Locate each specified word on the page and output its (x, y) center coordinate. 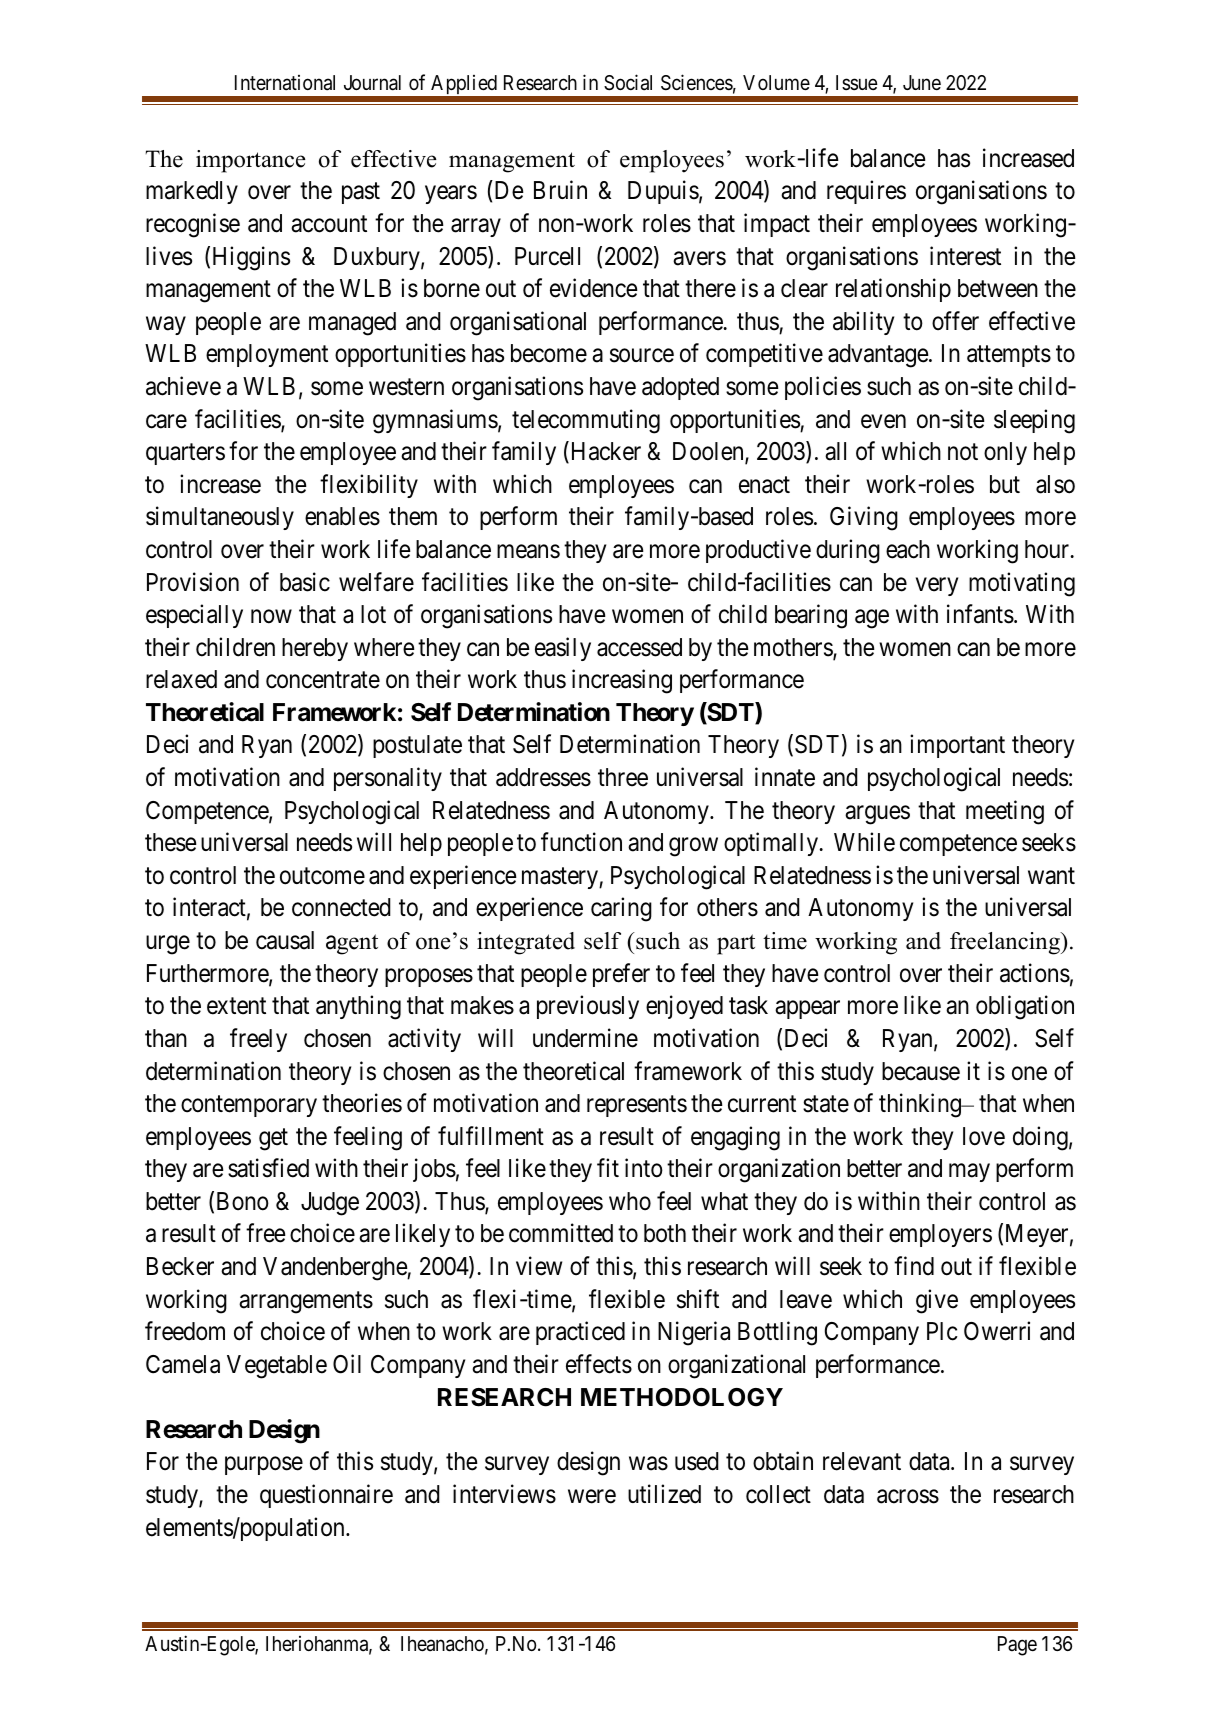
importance (251, 161)
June (922, 82)
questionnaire (326, 1496)
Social (628, 82)
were (592, 1497)
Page (1017, 1646)
